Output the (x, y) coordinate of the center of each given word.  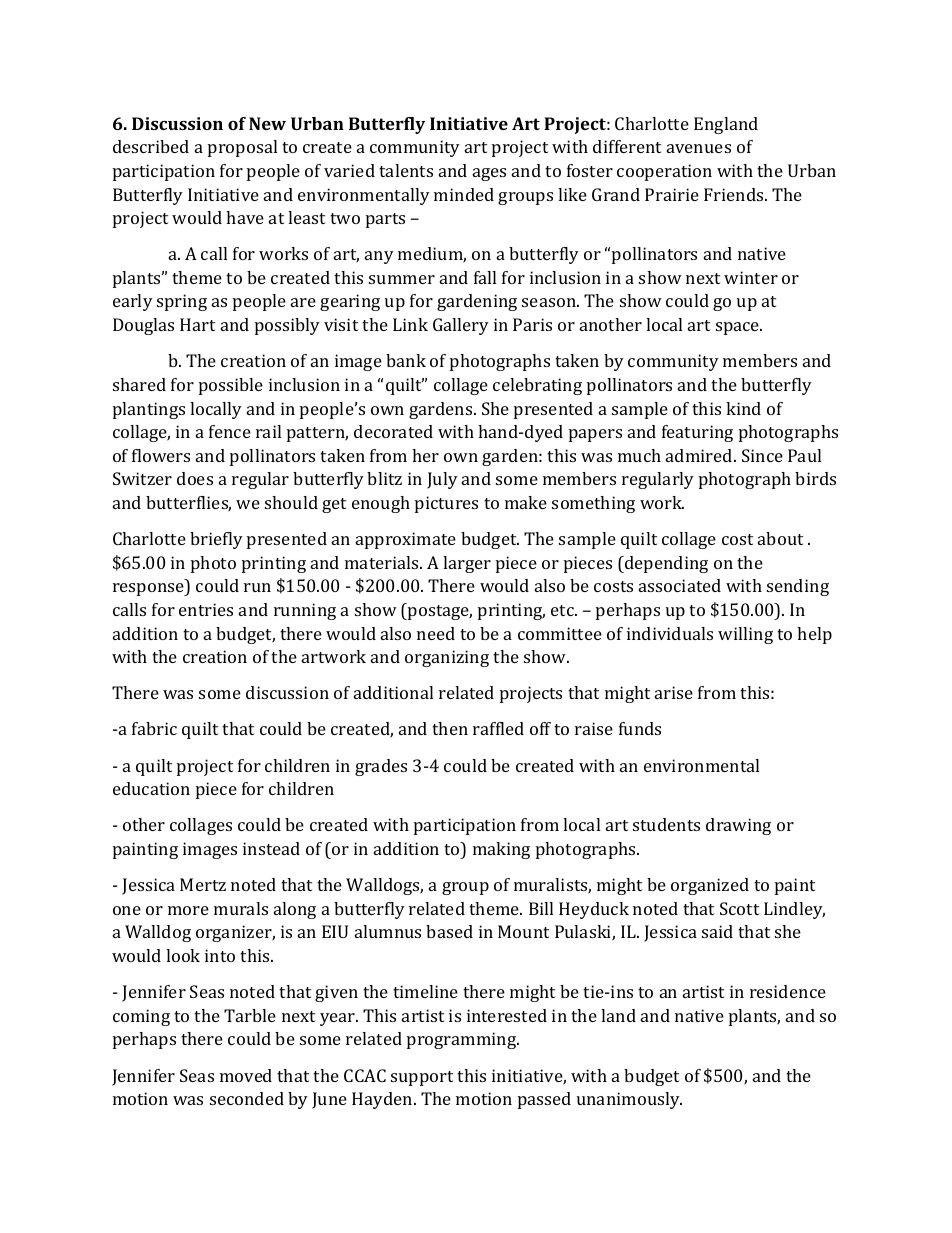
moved (246, 1075)
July (442, 480)
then (450, 728)
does (195, 478)
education (151, 788)
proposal (242, 148)
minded (464, 194)
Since (762, 455)
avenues (699, 148)
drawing (738, 826)
